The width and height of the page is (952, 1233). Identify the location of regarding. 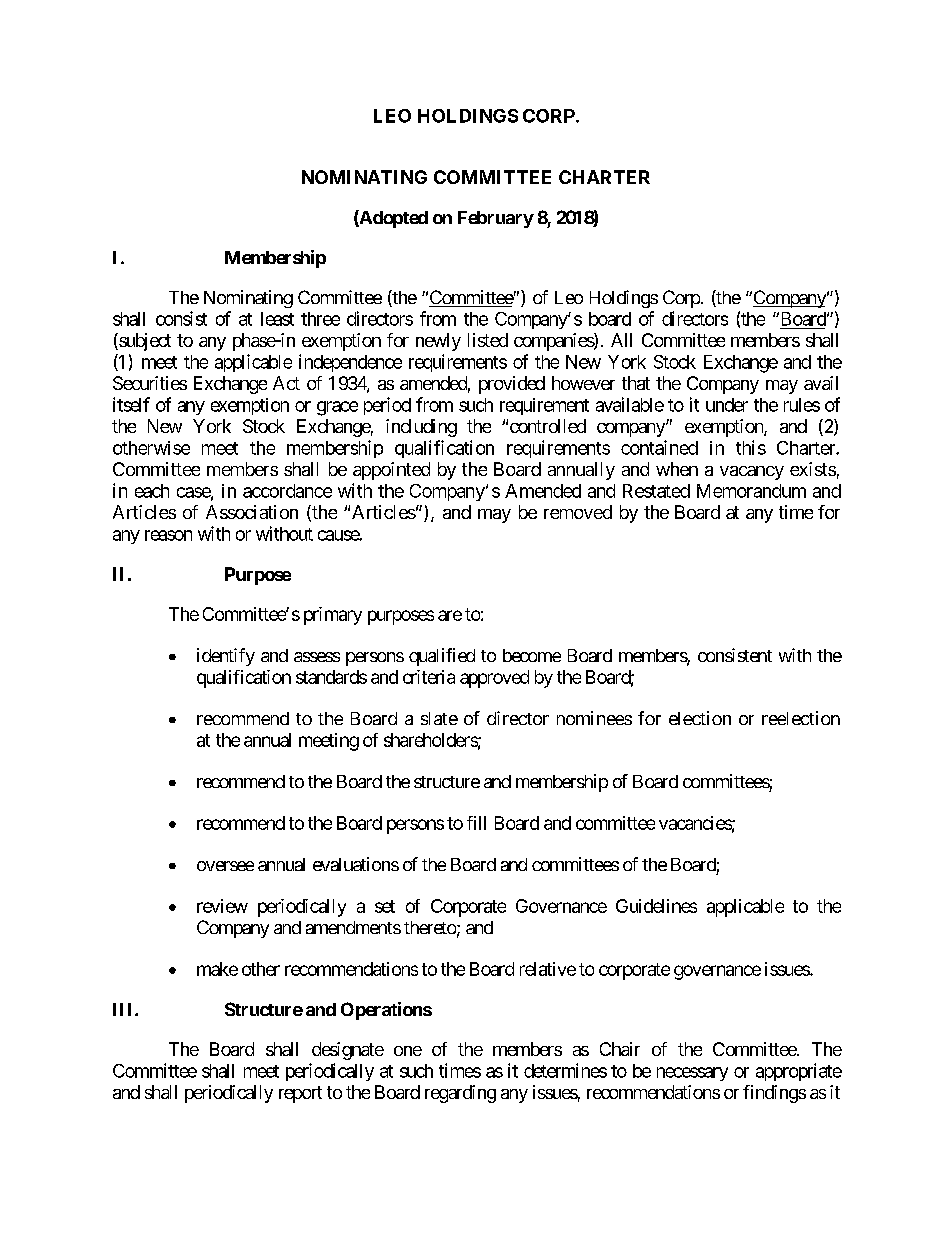
(460, 1094).
